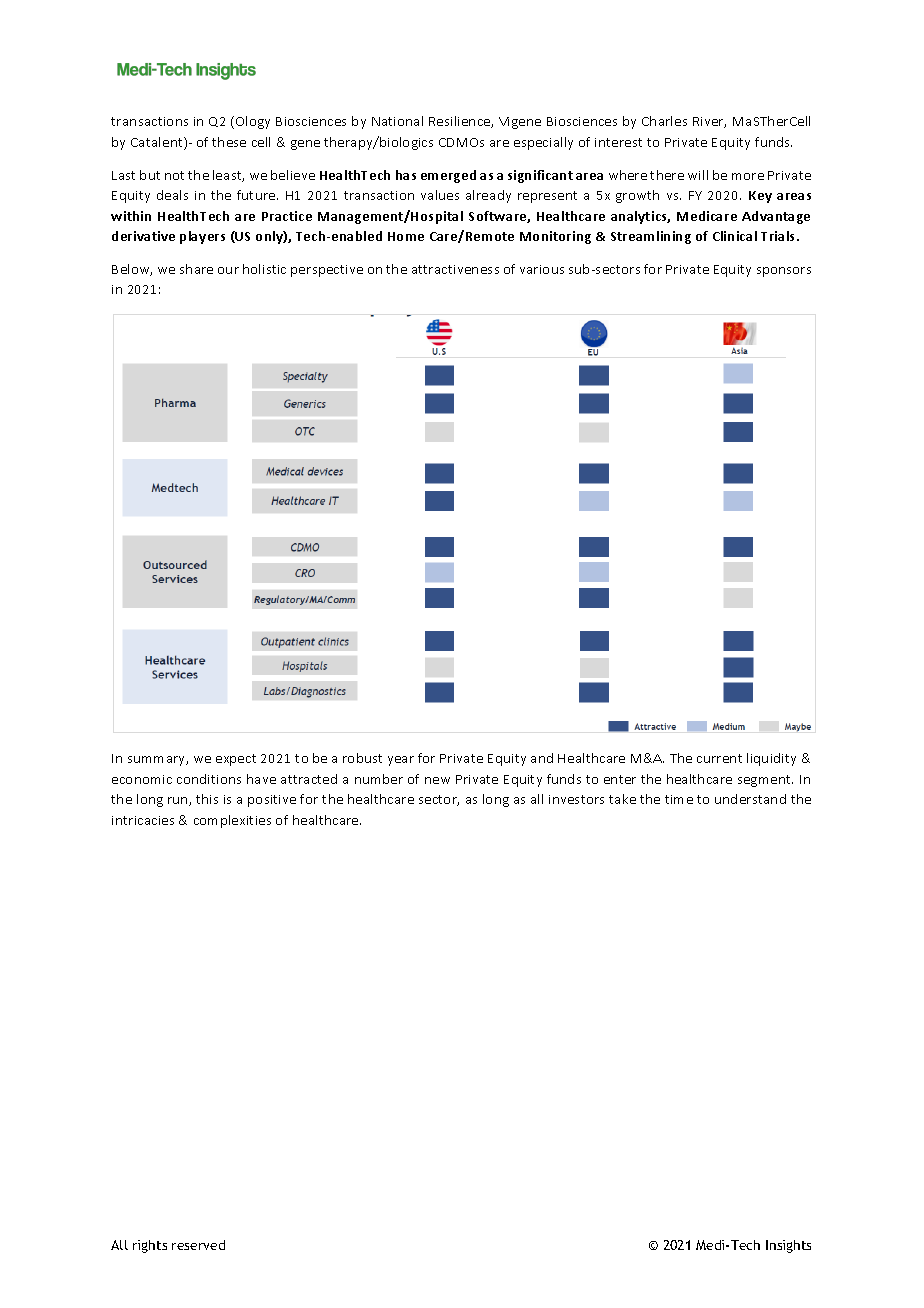 Image resolution: width=924 pixels, height=1308 pixels. Describe the element at coordinates (788, 1246) in the screenshot. I see `Insights` at that location.
